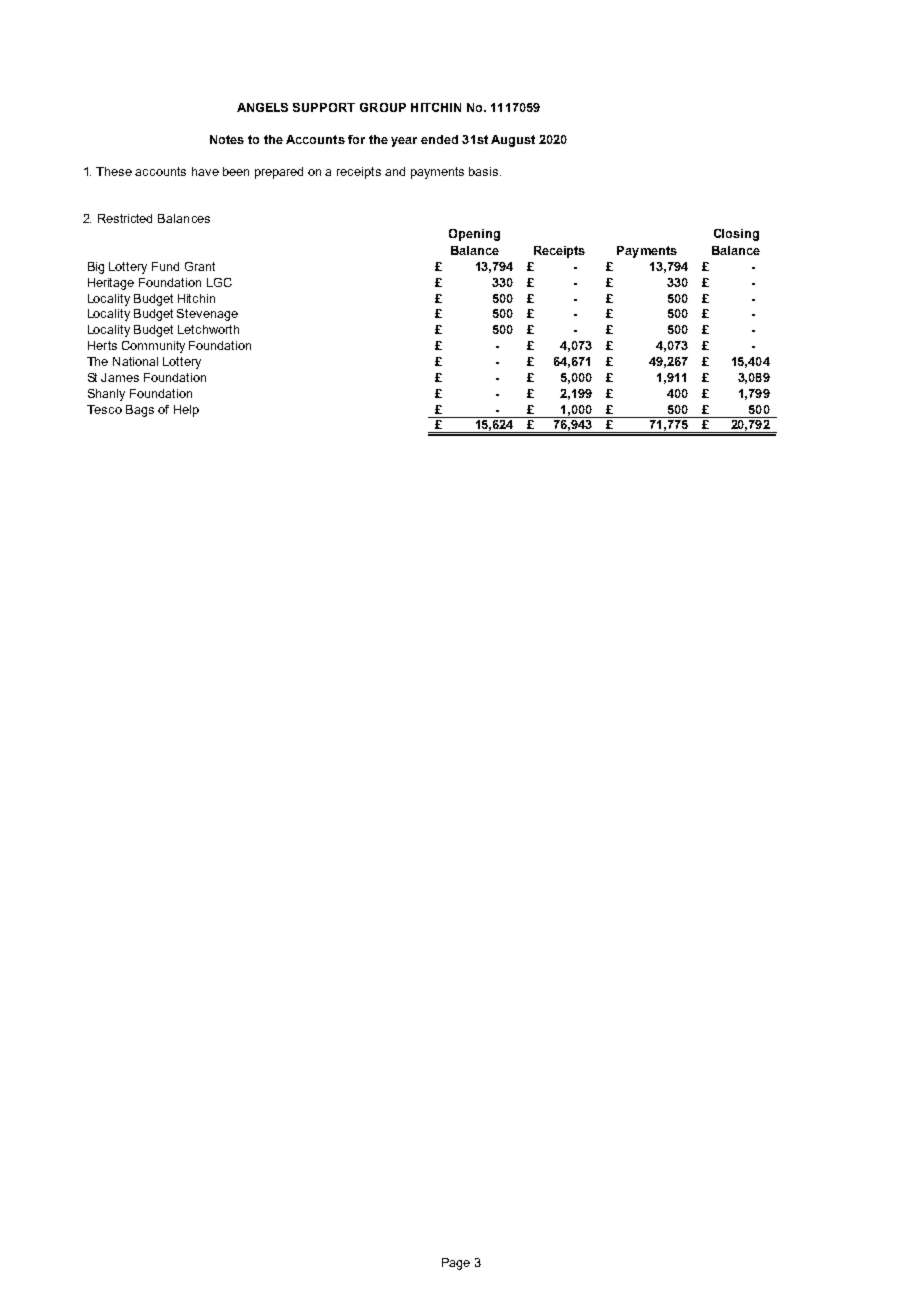 The height and width of the screenshot is (1308, 924). Describe the element at coordinates (205, 171) in the screenshot. I see `have` at that location.
